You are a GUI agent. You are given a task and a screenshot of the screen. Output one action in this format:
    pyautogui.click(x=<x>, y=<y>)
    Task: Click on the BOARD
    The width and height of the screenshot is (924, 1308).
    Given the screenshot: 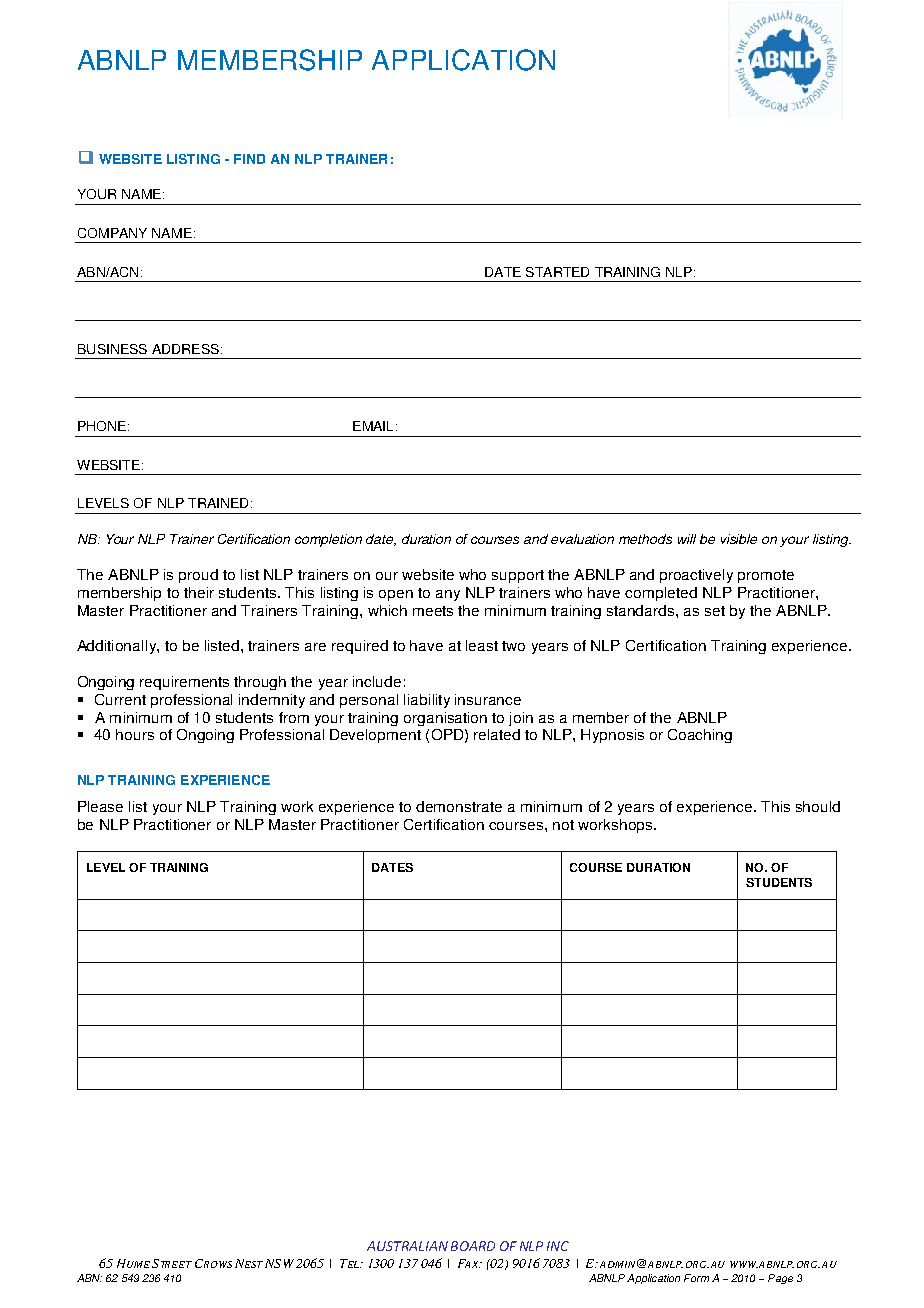 What is the action you would take?
    pyautogui.click(x=473, y=1246)
